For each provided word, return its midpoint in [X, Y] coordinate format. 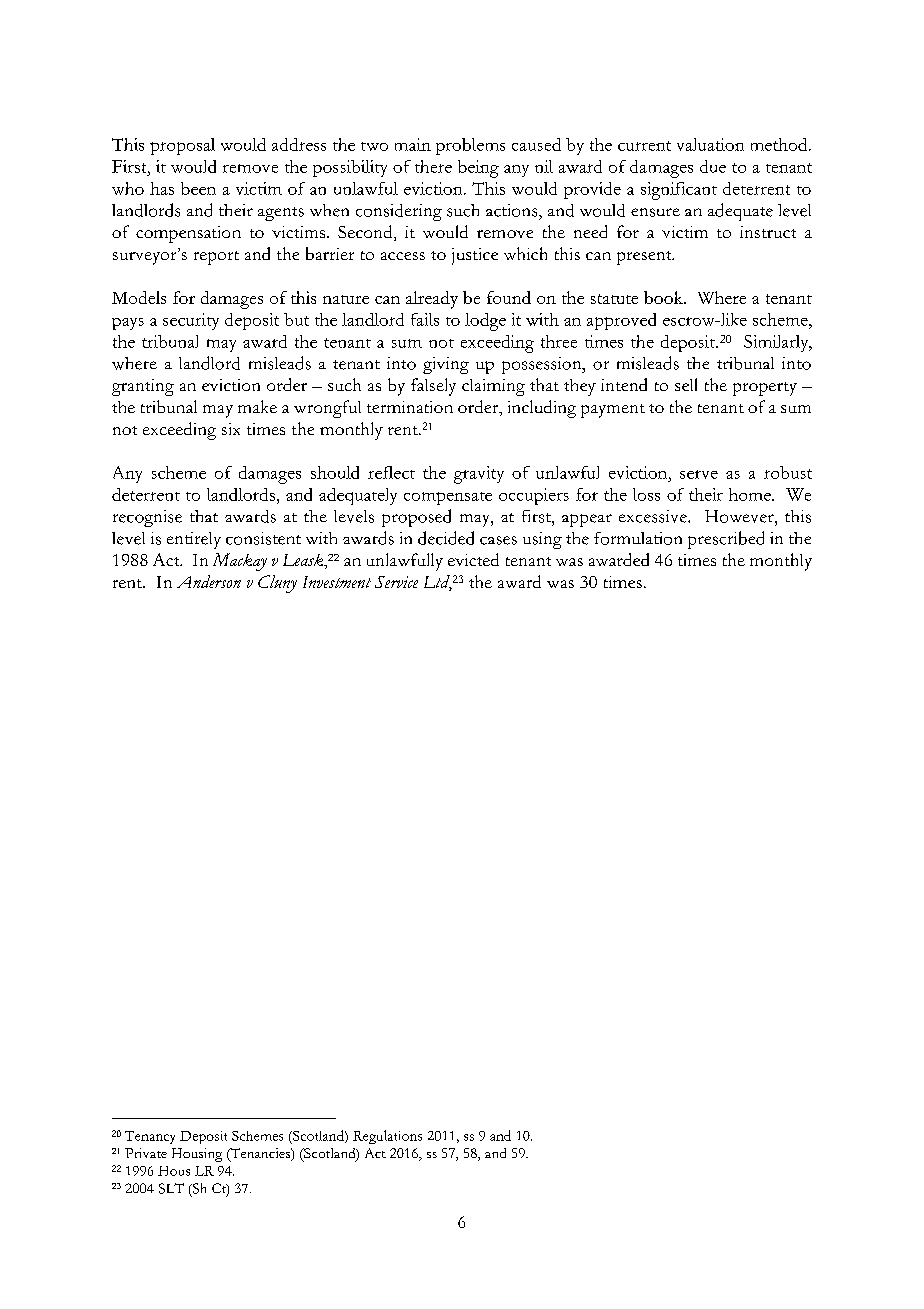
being [478, 169]
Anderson [209, 581]
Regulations [387, 1137]
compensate [448, 498]
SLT [171, 1188]
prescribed [726, 540]
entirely [194, 540]
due [713, 166]
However [740, 516]
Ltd [438, 583]
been [198, 188]
